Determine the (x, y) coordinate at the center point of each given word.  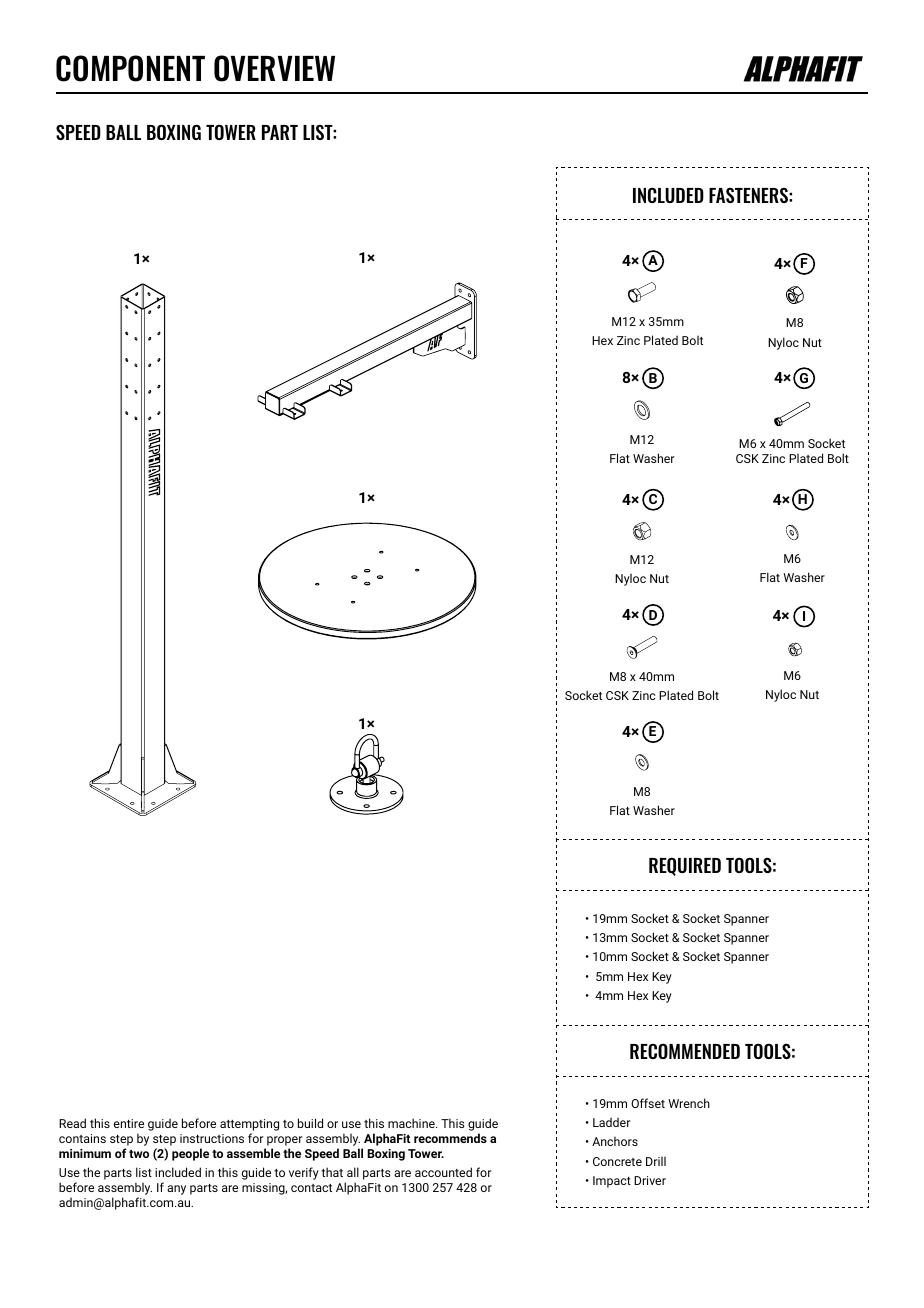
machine (412, 1123)
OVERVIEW (274, 68)
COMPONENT (130, 68)
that (332, 1172)
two (139, 1154)
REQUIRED (685, 866)
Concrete (617, 1161)
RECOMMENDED (685, 1051)
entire (129, 1123)
